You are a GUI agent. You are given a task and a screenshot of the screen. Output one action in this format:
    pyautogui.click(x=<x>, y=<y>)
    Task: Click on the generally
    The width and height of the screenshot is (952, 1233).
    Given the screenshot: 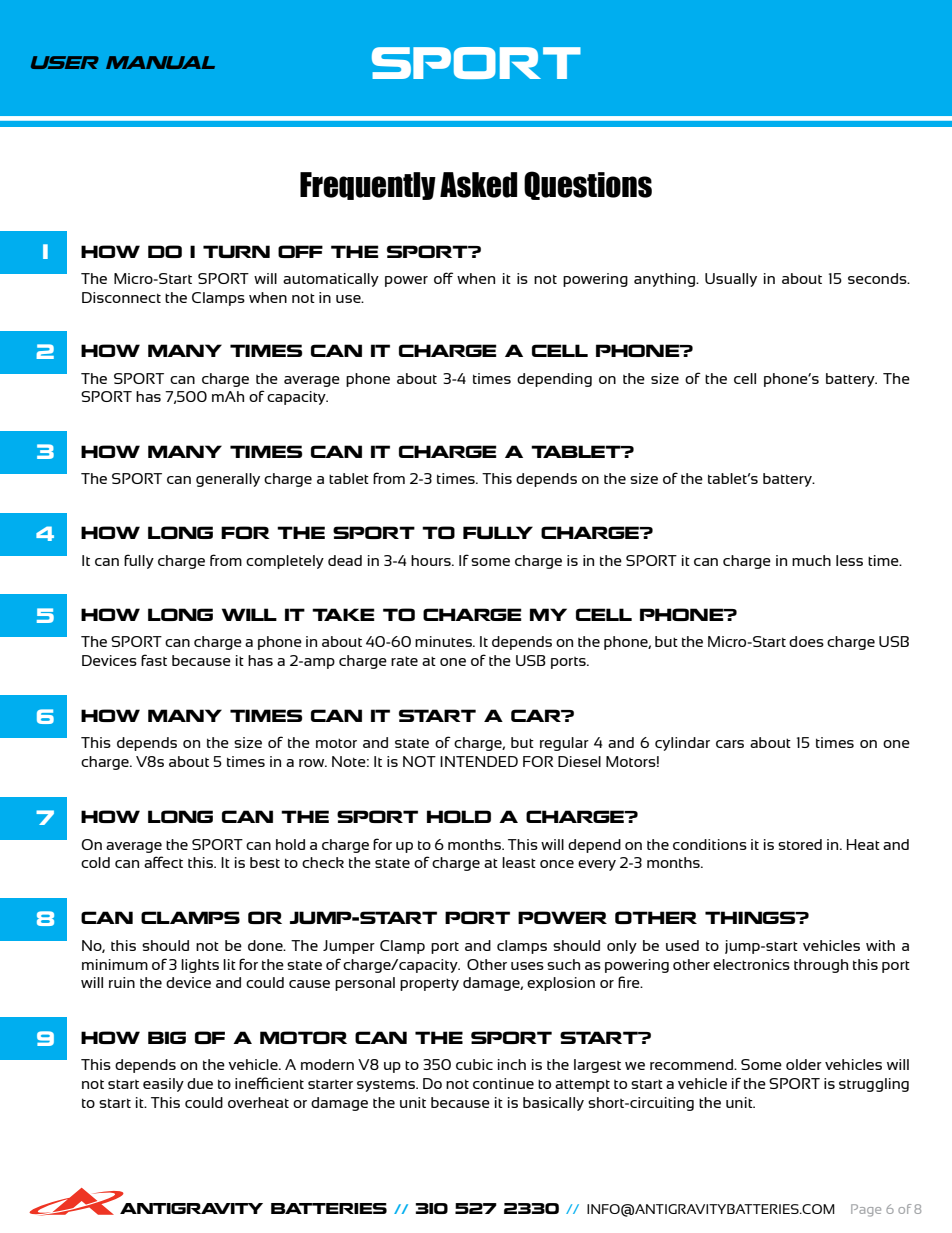 What is the action you would take?
    pyautogui.click(x=228, y=480)
